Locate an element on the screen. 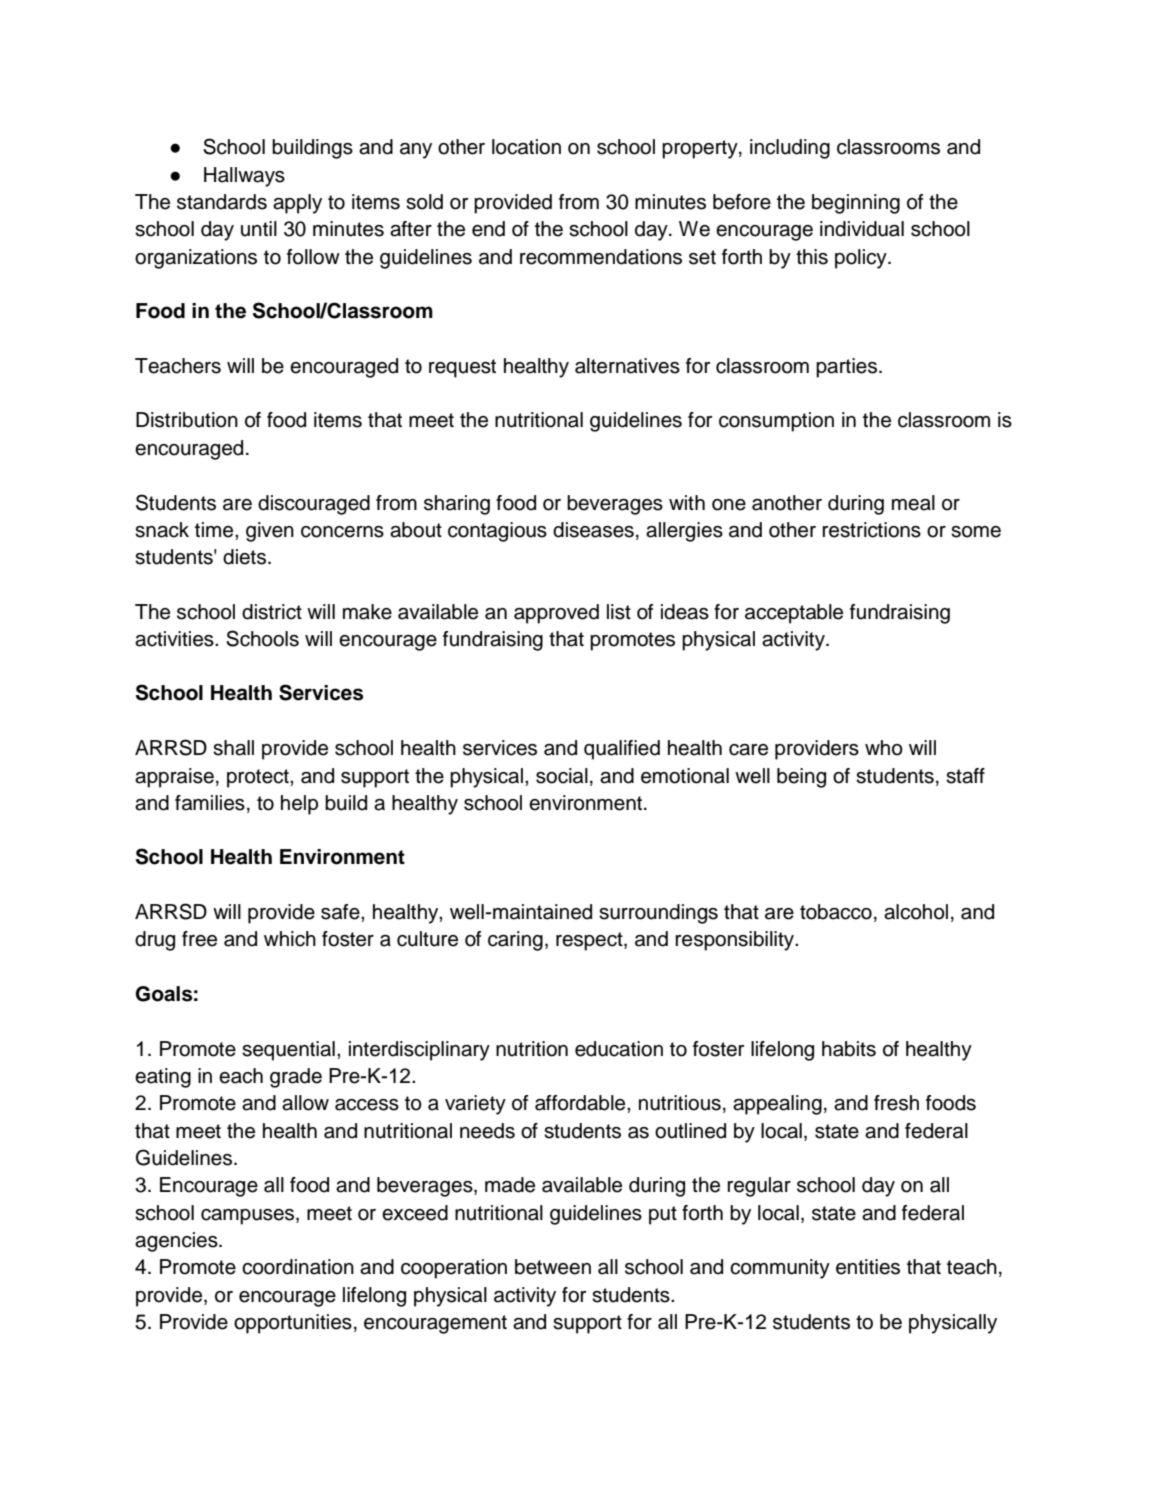  location is located at coordinates (526, 147).
